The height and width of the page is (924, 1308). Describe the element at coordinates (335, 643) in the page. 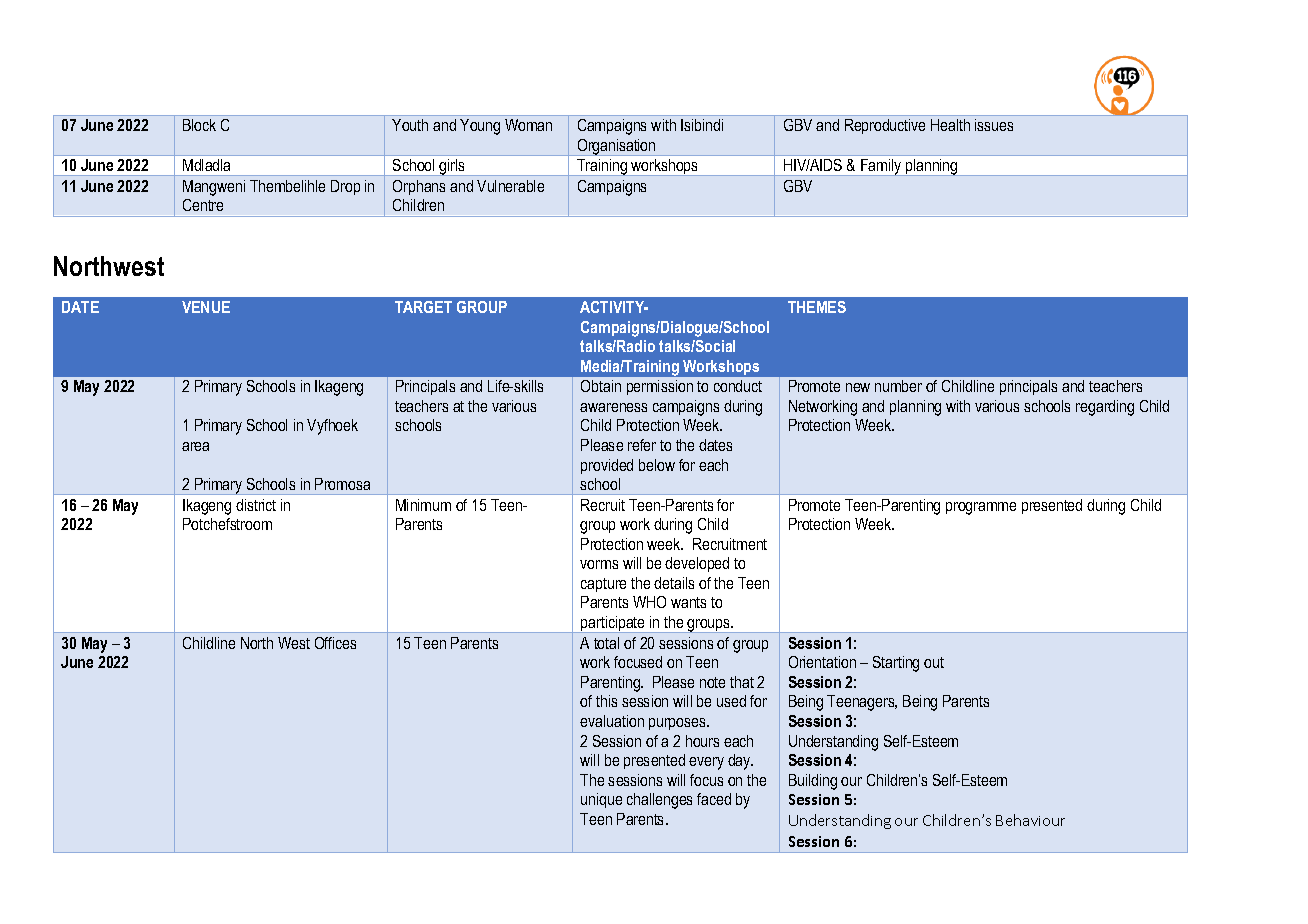

I see `Offices` at that location.
